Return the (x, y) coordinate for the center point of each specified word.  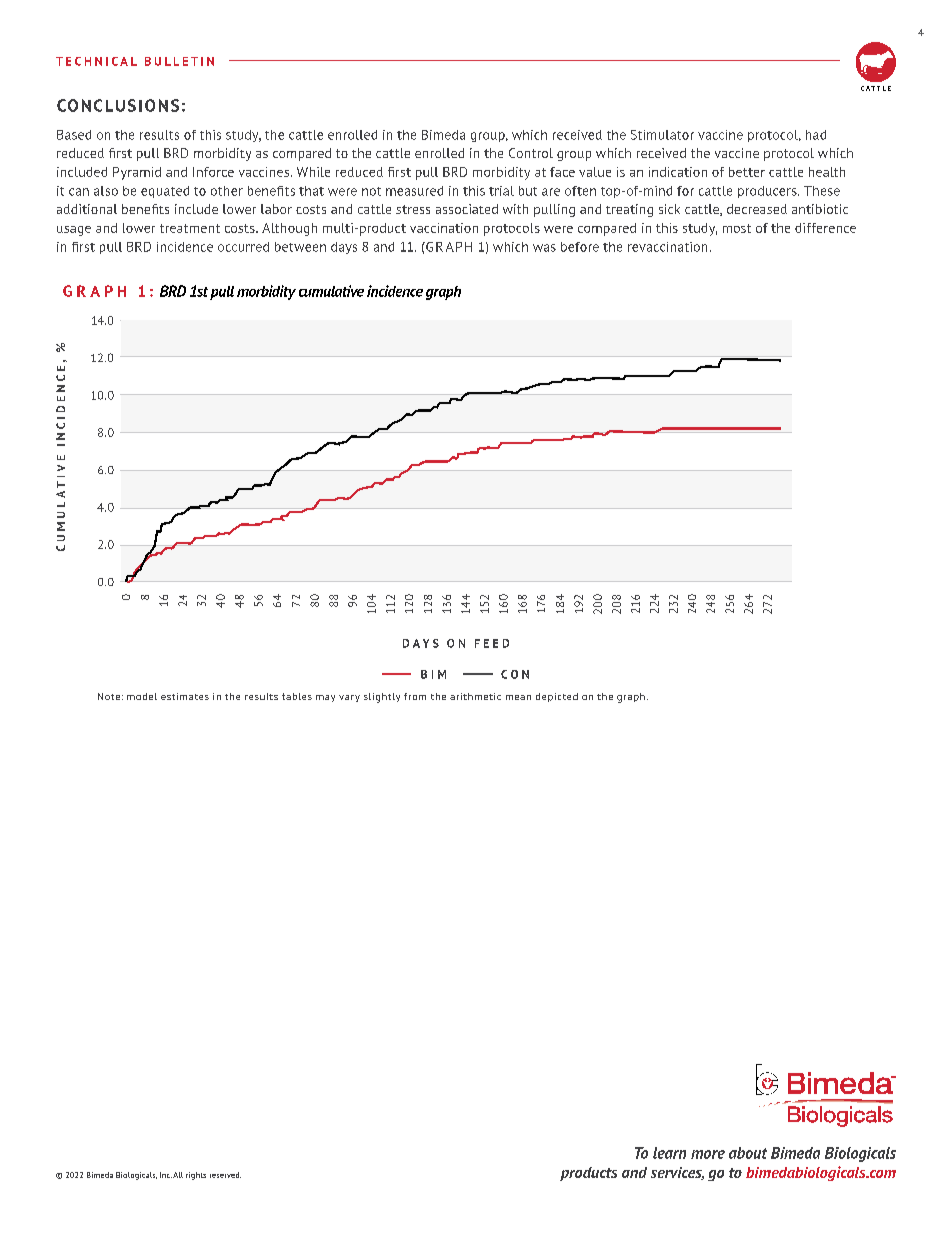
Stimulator (662, 135)
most (737, 228)
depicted (557, 697)
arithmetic (475, 696)
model (142, 696)
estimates (185, 696)
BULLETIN (179, 61)
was (544, 248)
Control (531, 153)
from (415, 696)
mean (518, 697)
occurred (243, 247)
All (178, 1175)
